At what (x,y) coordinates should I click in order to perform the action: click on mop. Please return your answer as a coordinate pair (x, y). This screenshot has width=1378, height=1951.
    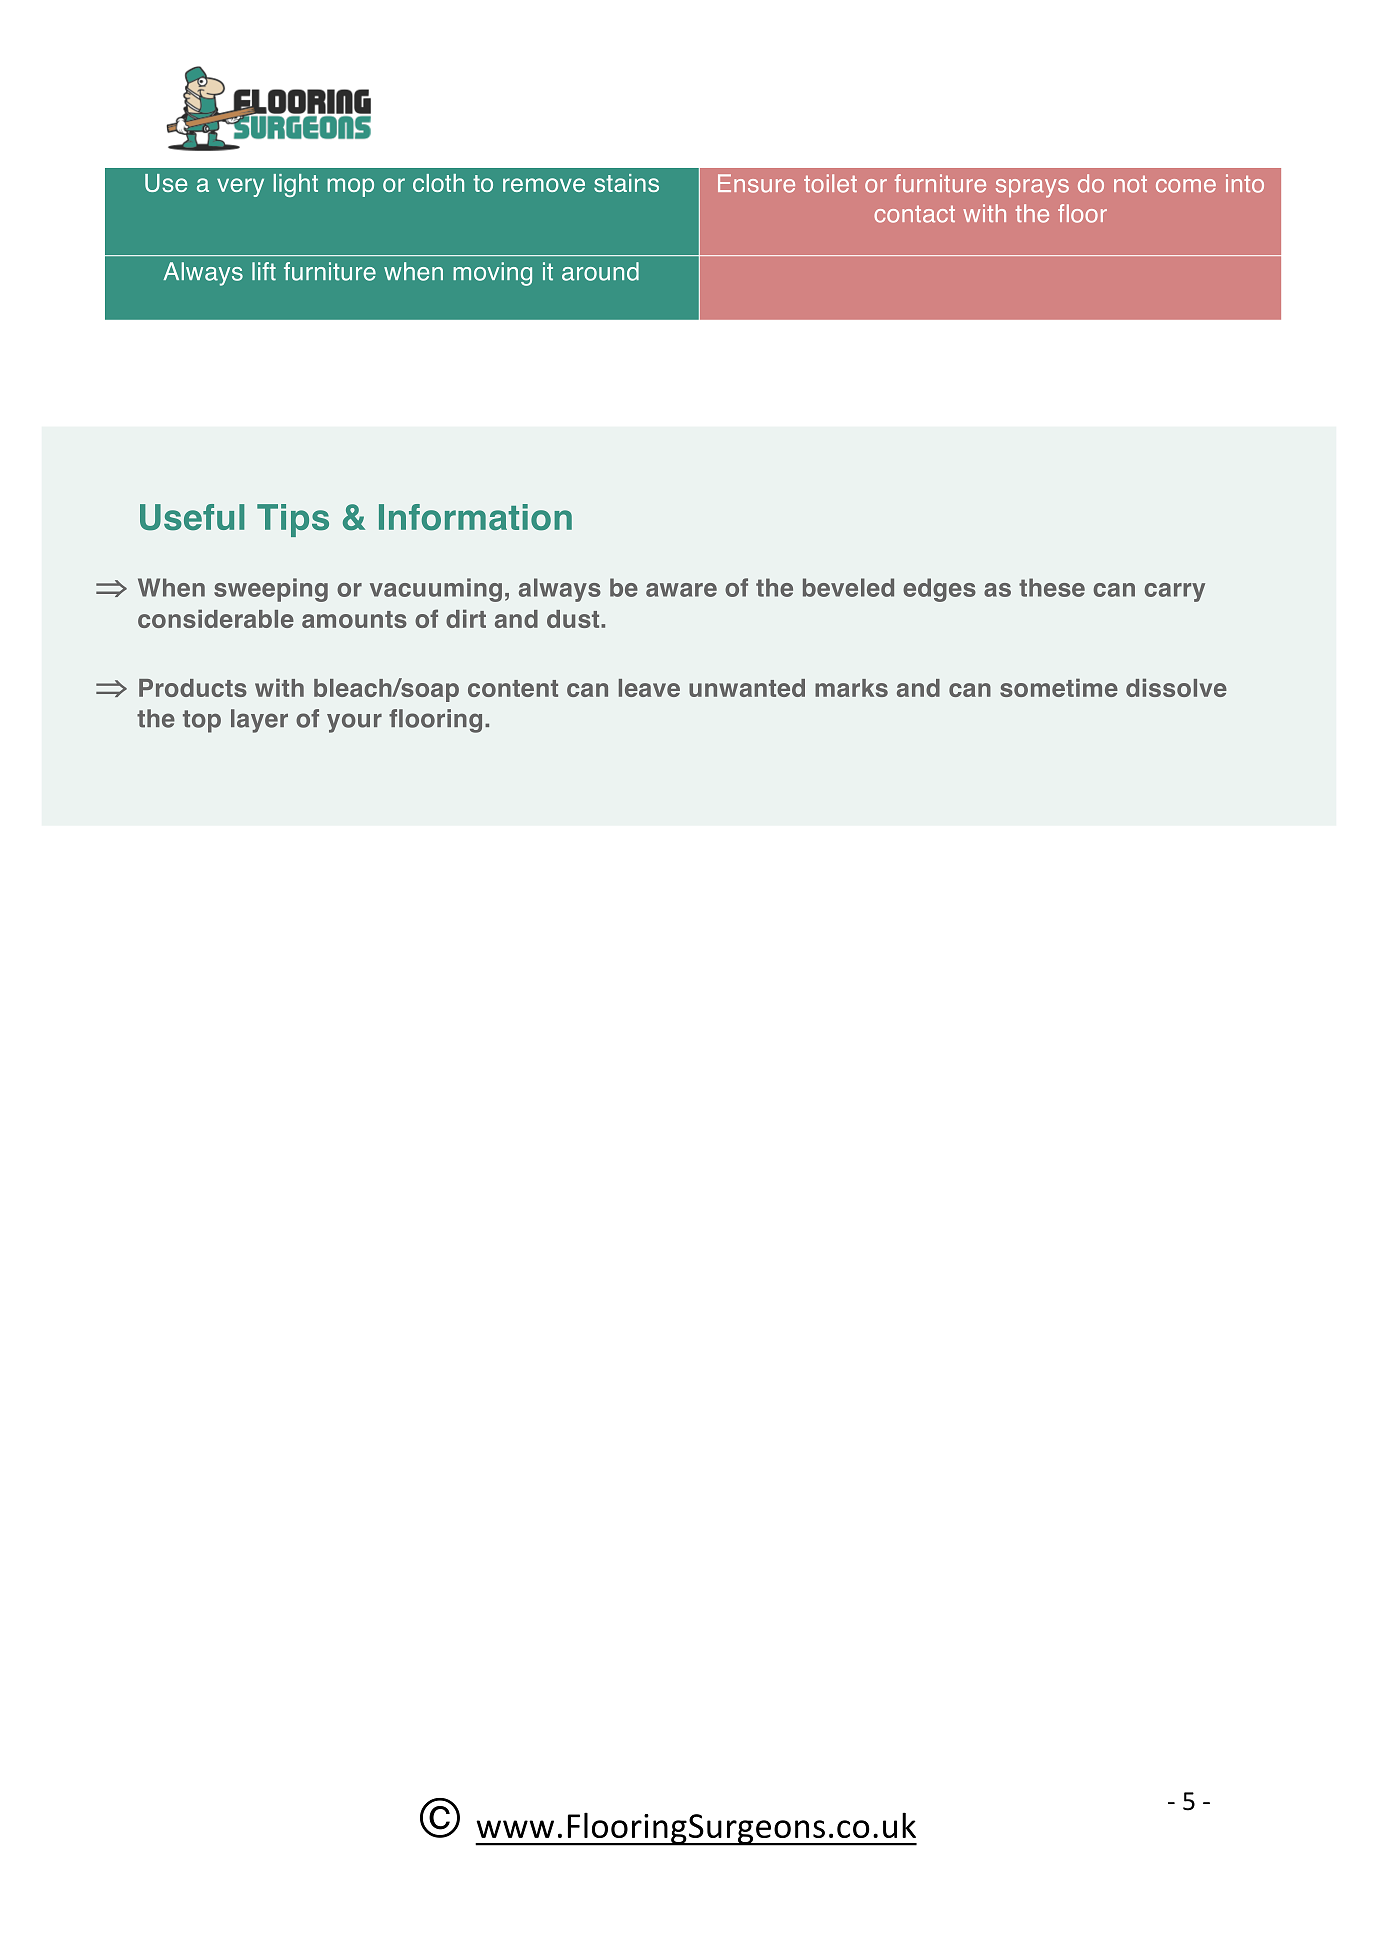
    Looking at the image, I should click on (350, 187).
